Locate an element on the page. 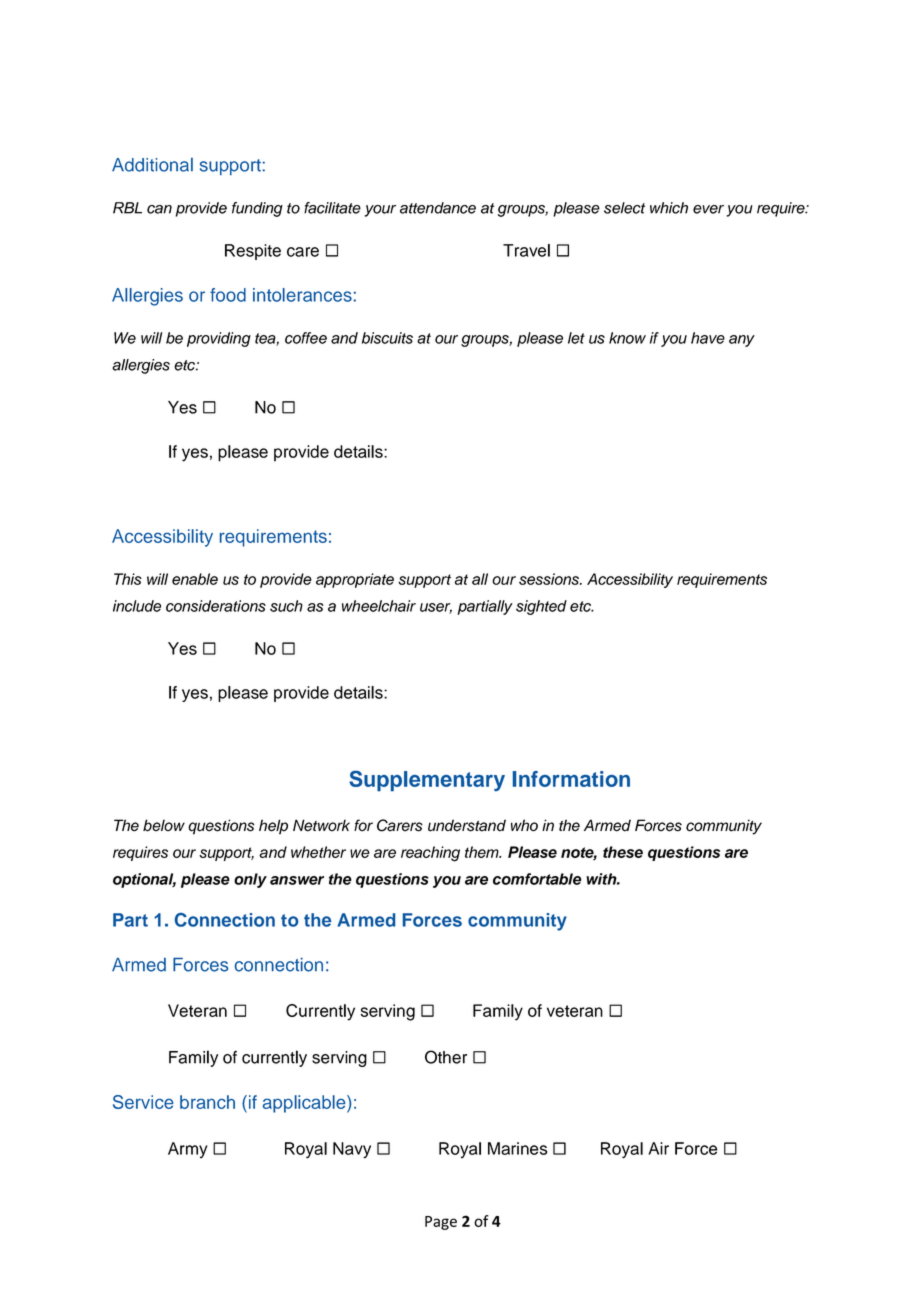 The image size is (924, 1308). providing is located at coordinates (219, 339).
